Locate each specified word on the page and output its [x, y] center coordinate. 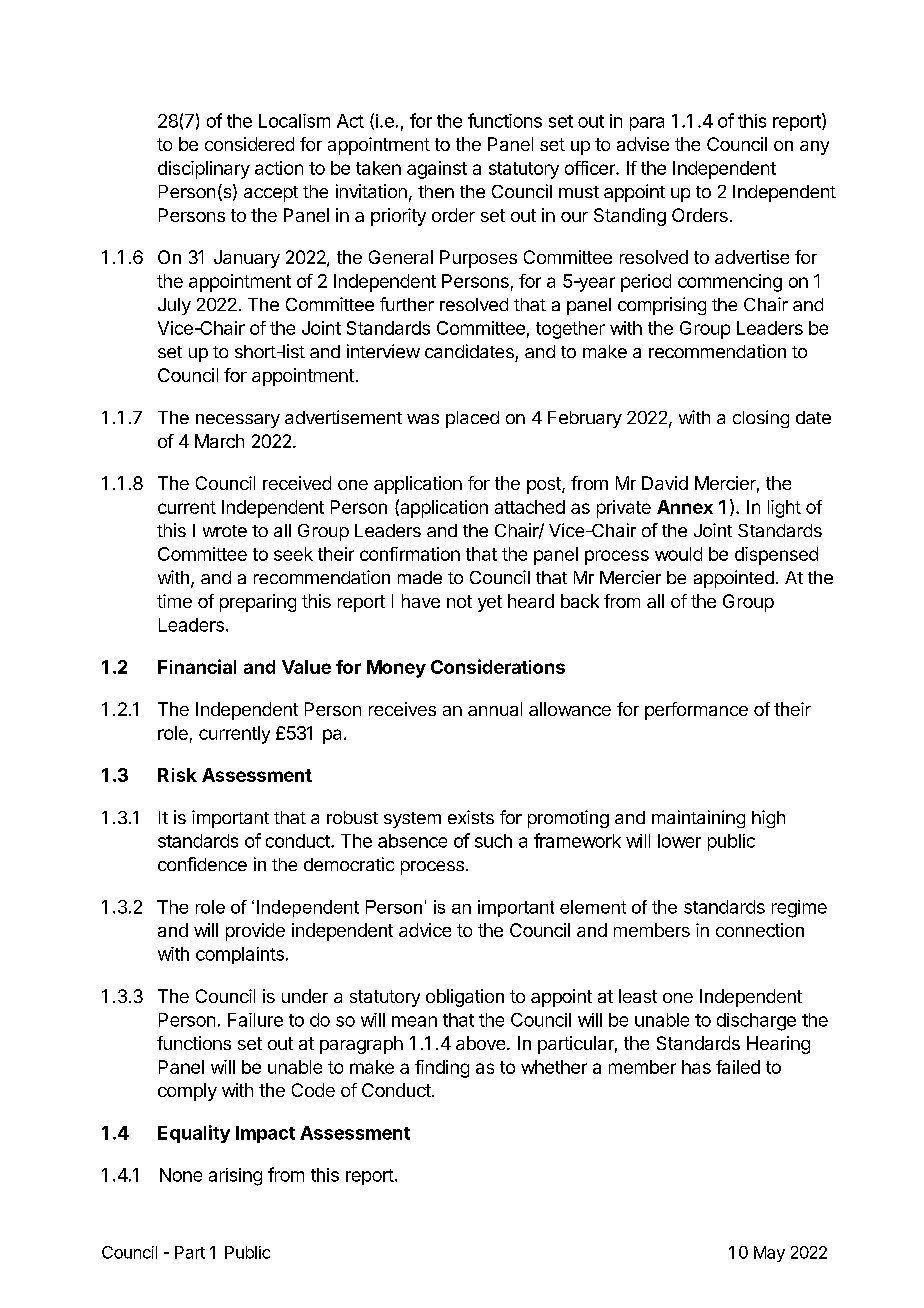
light [784, 509]
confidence [202, 864]
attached [530, 507]
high [768, 819]
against [437, 170]
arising [235, 1177]
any [814, 148]
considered [249, 144]
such [493, 841]
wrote [225, 531]
